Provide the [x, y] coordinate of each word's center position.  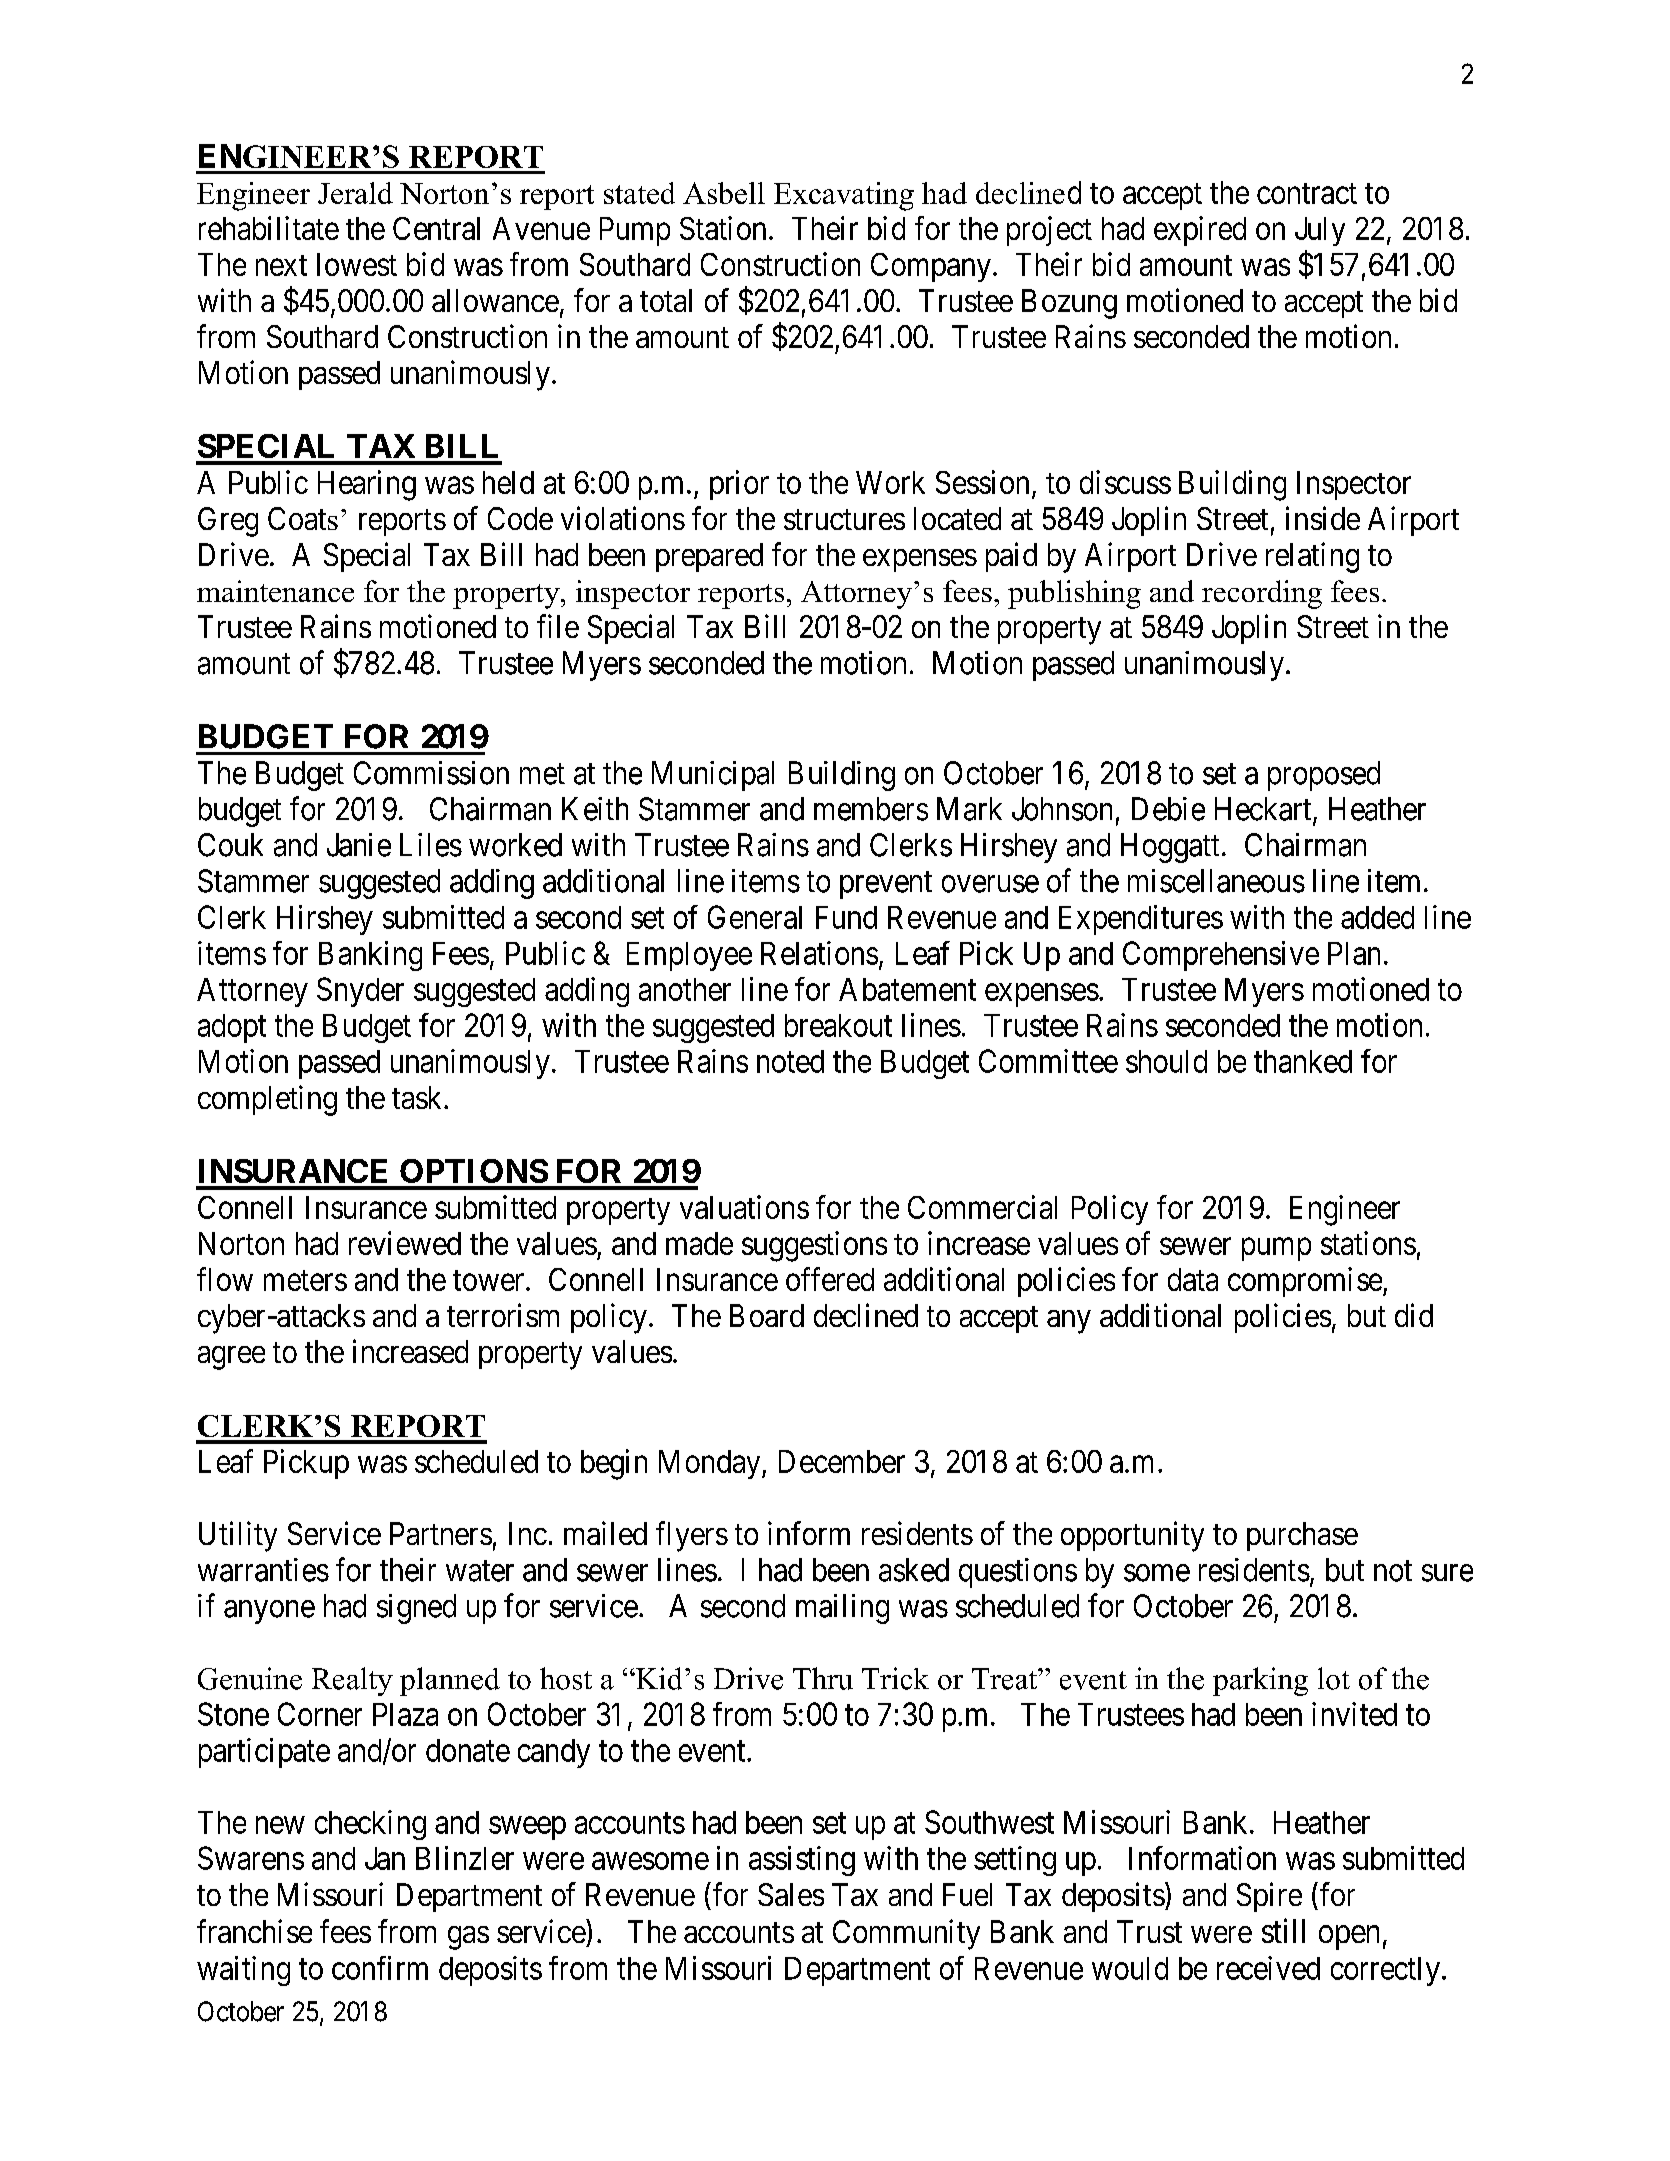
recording [1262, 594]
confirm [380, 1968]
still [1283, 1930]
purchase [1302, 1536]
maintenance [275, 591]
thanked [1303, 1061]
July [1320, 231]
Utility [238, 1536]
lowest [357, 264]
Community [906, 1934]
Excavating [844, 196]
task [418, 1097]
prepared [709, 557]
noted [790, 1061]
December [842, 1461]
